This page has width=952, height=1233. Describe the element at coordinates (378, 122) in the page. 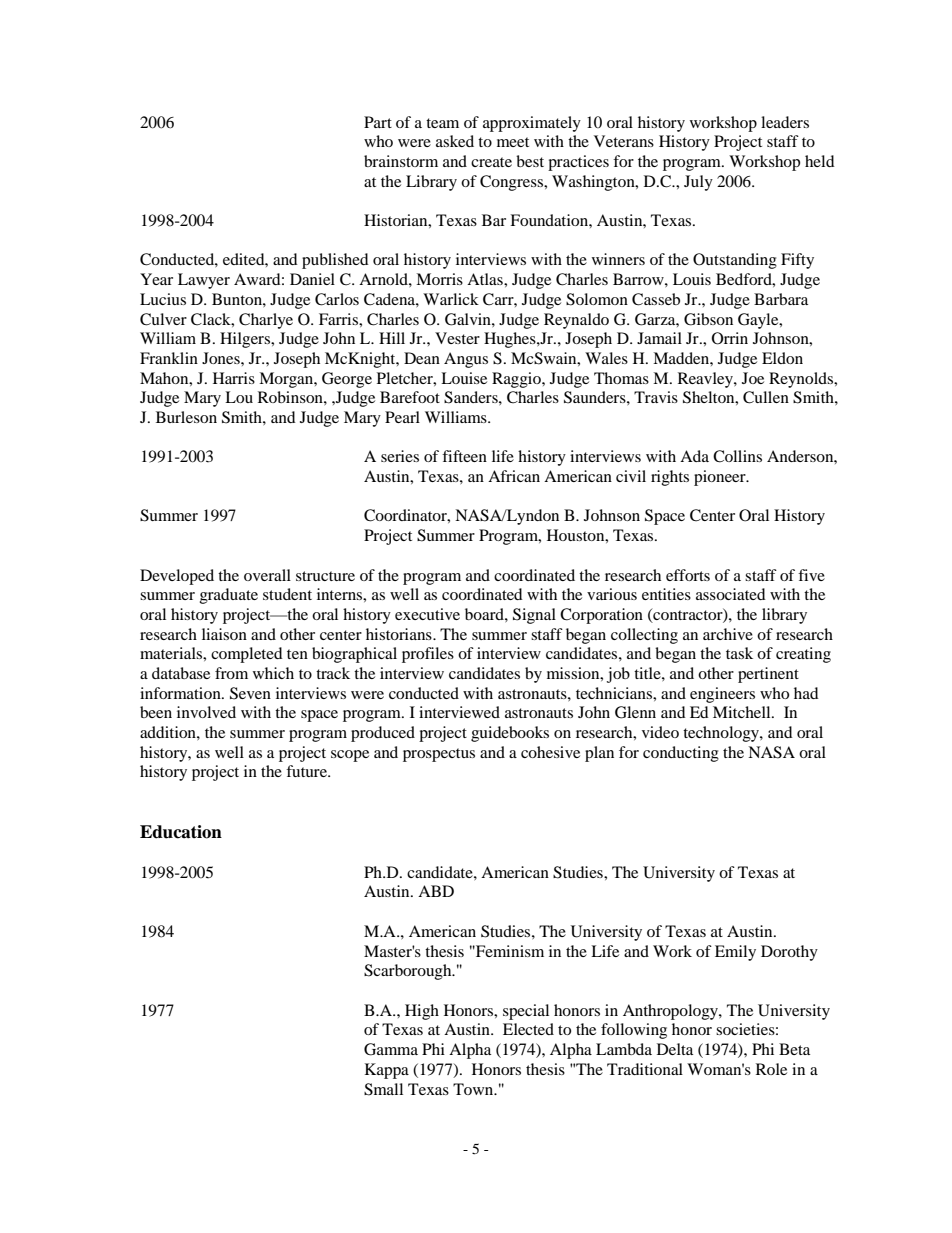

I see `Part` at that location.
